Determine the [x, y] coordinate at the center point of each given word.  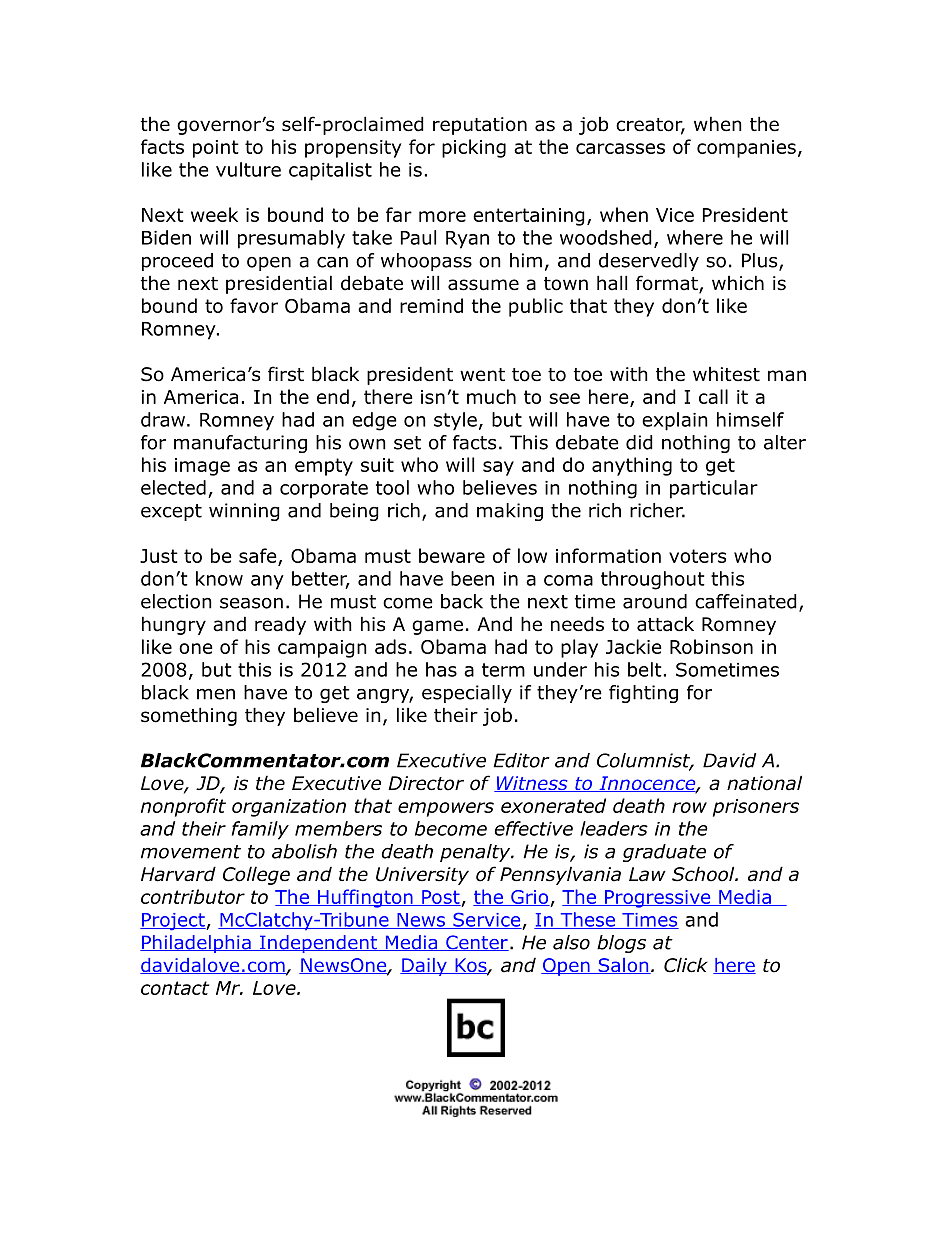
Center [476, 943]
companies [746, 149]
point [216, 149]
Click [686, 965]
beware [452, 555]
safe [259, 557]
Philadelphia [196, 944]
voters [697, 556]
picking [474, 148]
